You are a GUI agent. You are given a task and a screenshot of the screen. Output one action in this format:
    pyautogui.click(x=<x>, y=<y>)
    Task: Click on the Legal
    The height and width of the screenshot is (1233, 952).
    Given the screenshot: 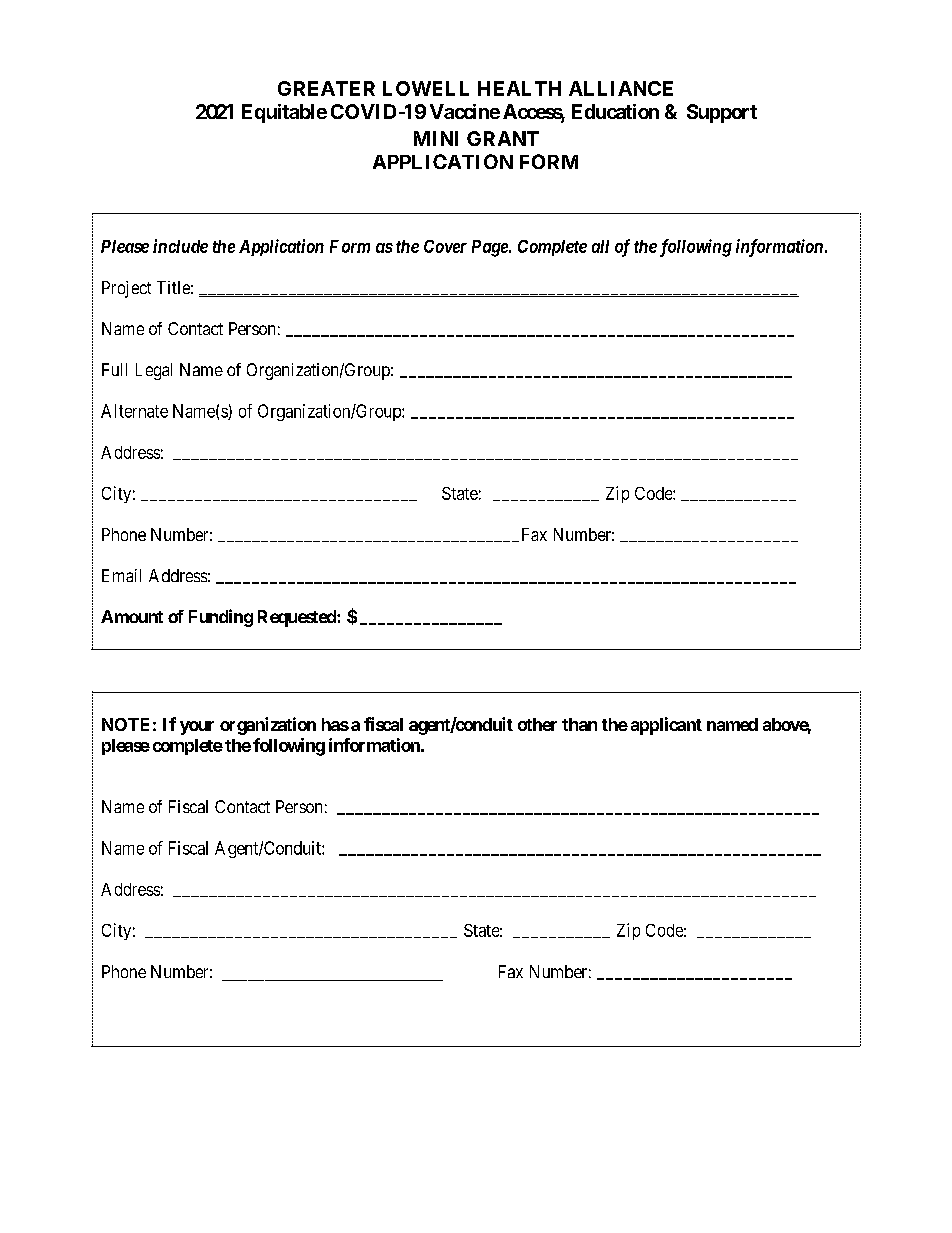 What is the action you would take?
    pyautogui.click(x=154, y=371)
